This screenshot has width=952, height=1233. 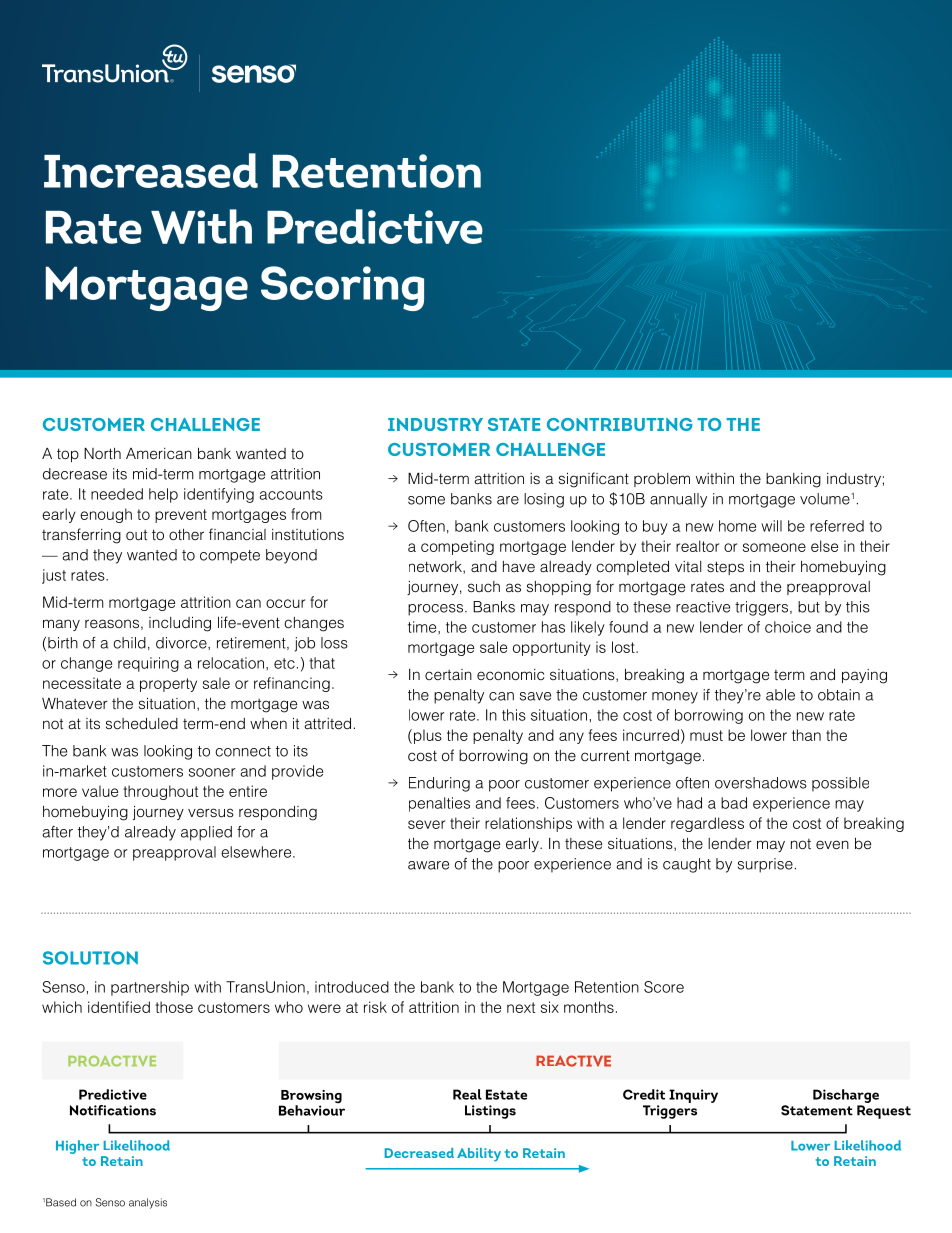 What do you see at coordinates (159, 453) in the screenshot?
I see `American` at bounding box center [159, 453].
